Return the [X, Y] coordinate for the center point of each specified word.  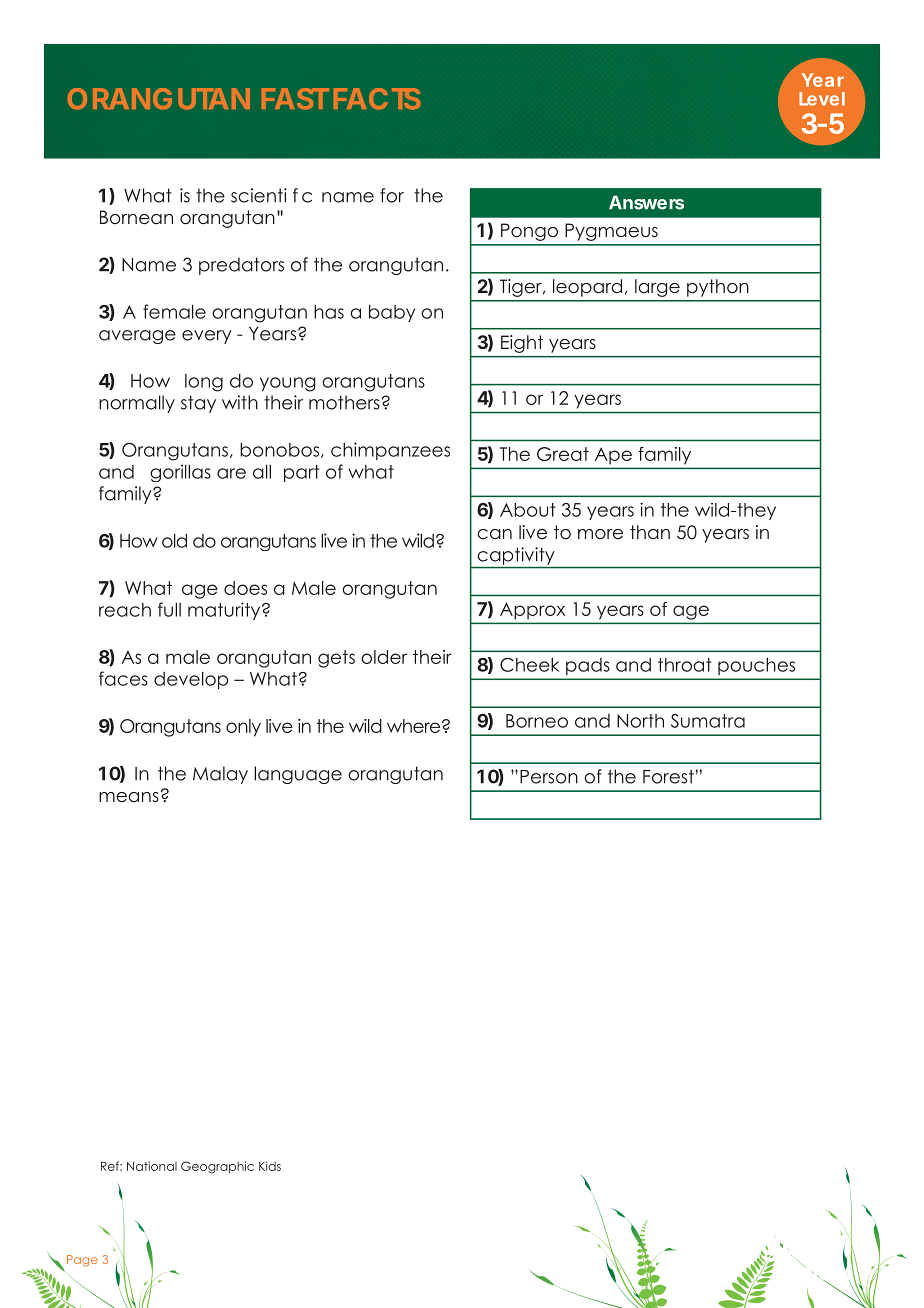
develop [191, 680]
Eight [522, 344]
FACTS [377, 99]
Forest [668, 776]
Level [822, 99]
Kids [270, 1166]
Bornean [136, 217]
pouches [756, 666]
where [415, 726]
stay [198, 404]
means [129, 797]
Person [549, 777]
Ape [613, 456]
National [152, 1166]
